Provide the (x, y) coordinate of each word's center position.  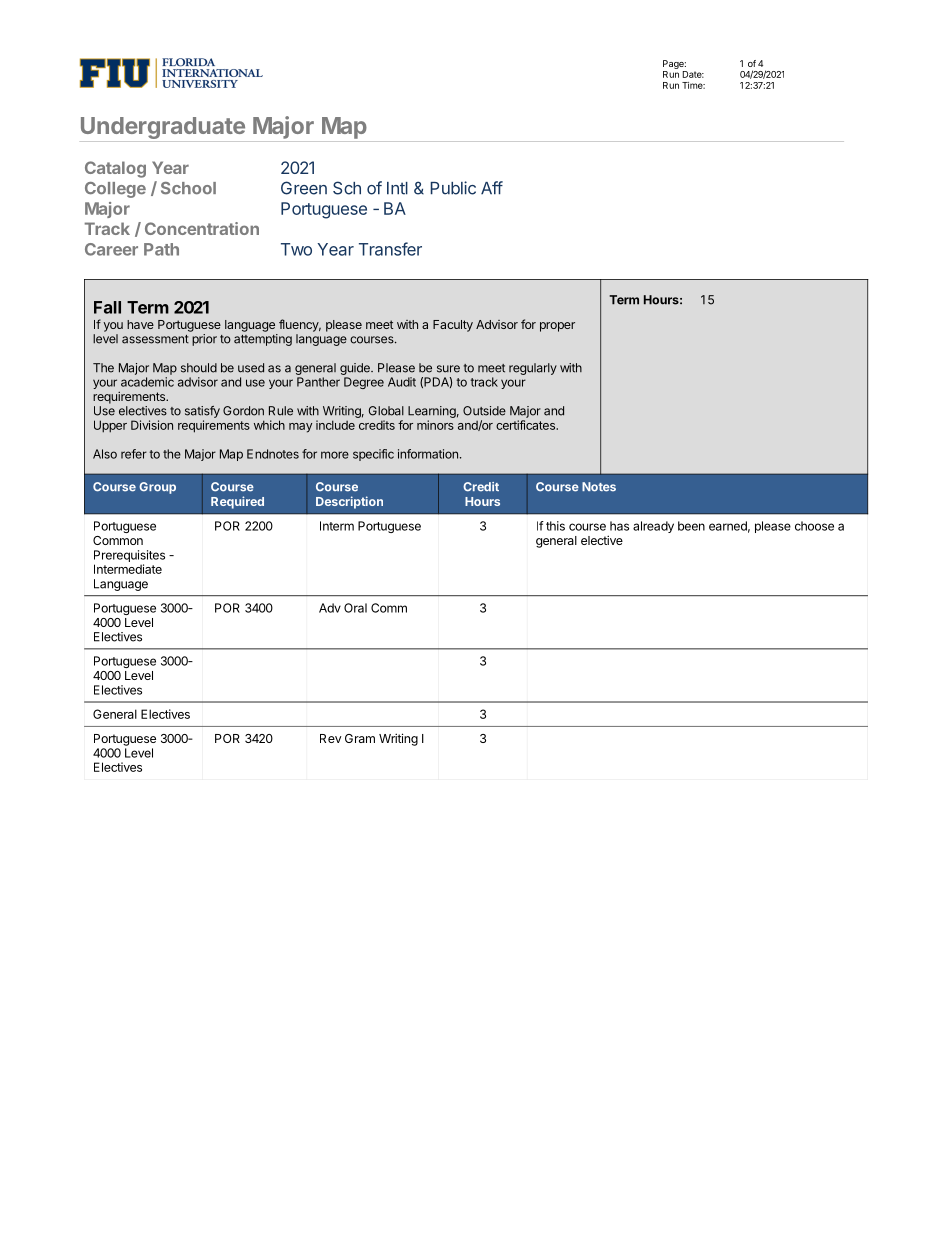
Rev (331, 738)
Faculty (453, 326)
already (653, 527)
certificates (526, 425)
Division (152, 425)
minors (435, 425)
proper (557, 327)
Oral (355, 608)
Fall (107, 307)
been (691, 526)
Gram (360, 738)
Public (453, 188)
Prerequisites (129, 556)
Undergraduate (163, 128)
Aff (492, 188)
